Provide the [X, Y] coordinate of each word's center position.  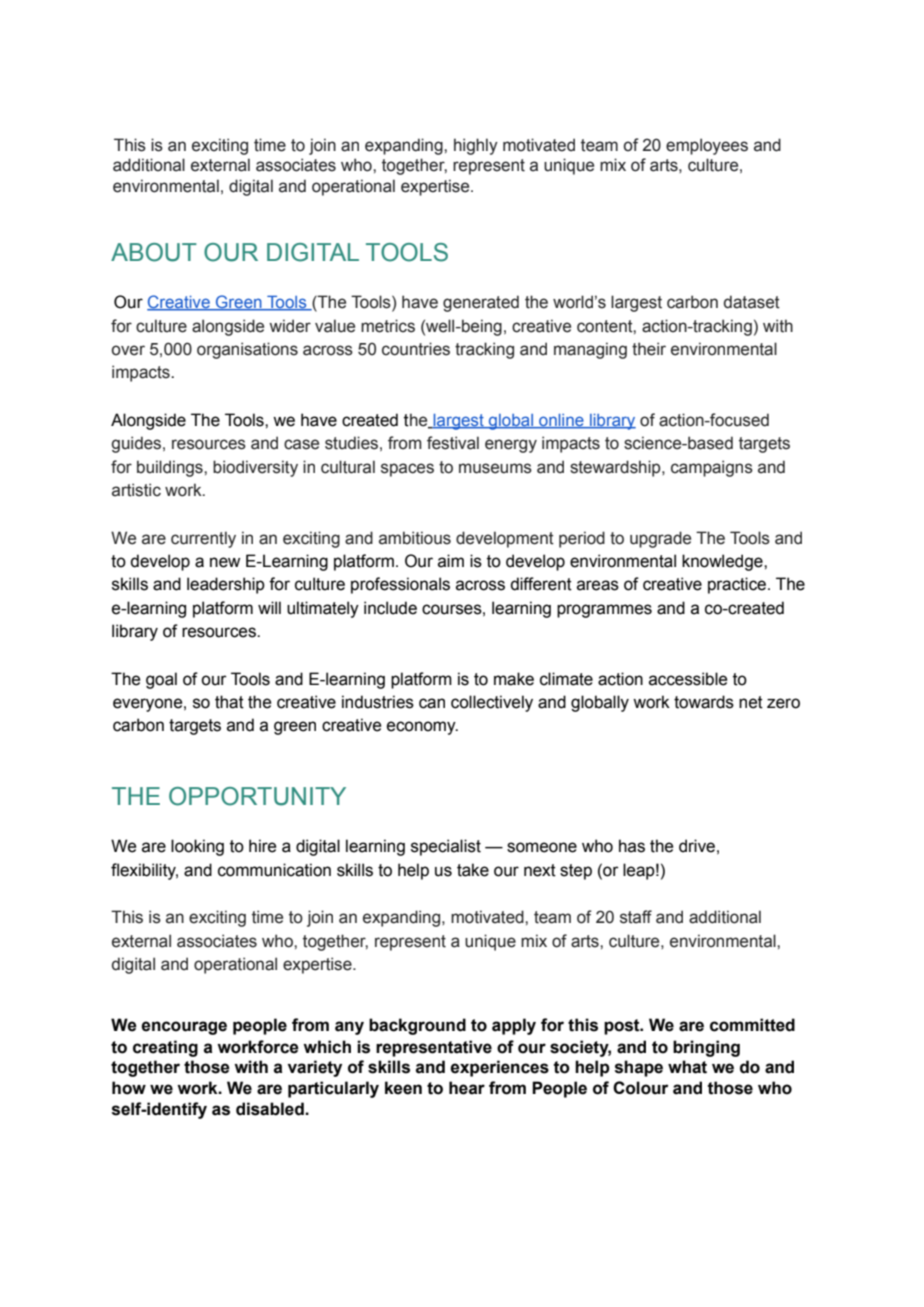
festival [453, 443]
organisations [247, 350]
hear [467, 1088]
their [649, 349]
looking [197, 847]
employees [707, 146]
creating [165, 1048]
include [390, 608]
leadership [226, 585]
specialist [446, 847]
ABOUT [154, 252]
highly [476, 146]
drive [697, 846]
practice [738, 585]
